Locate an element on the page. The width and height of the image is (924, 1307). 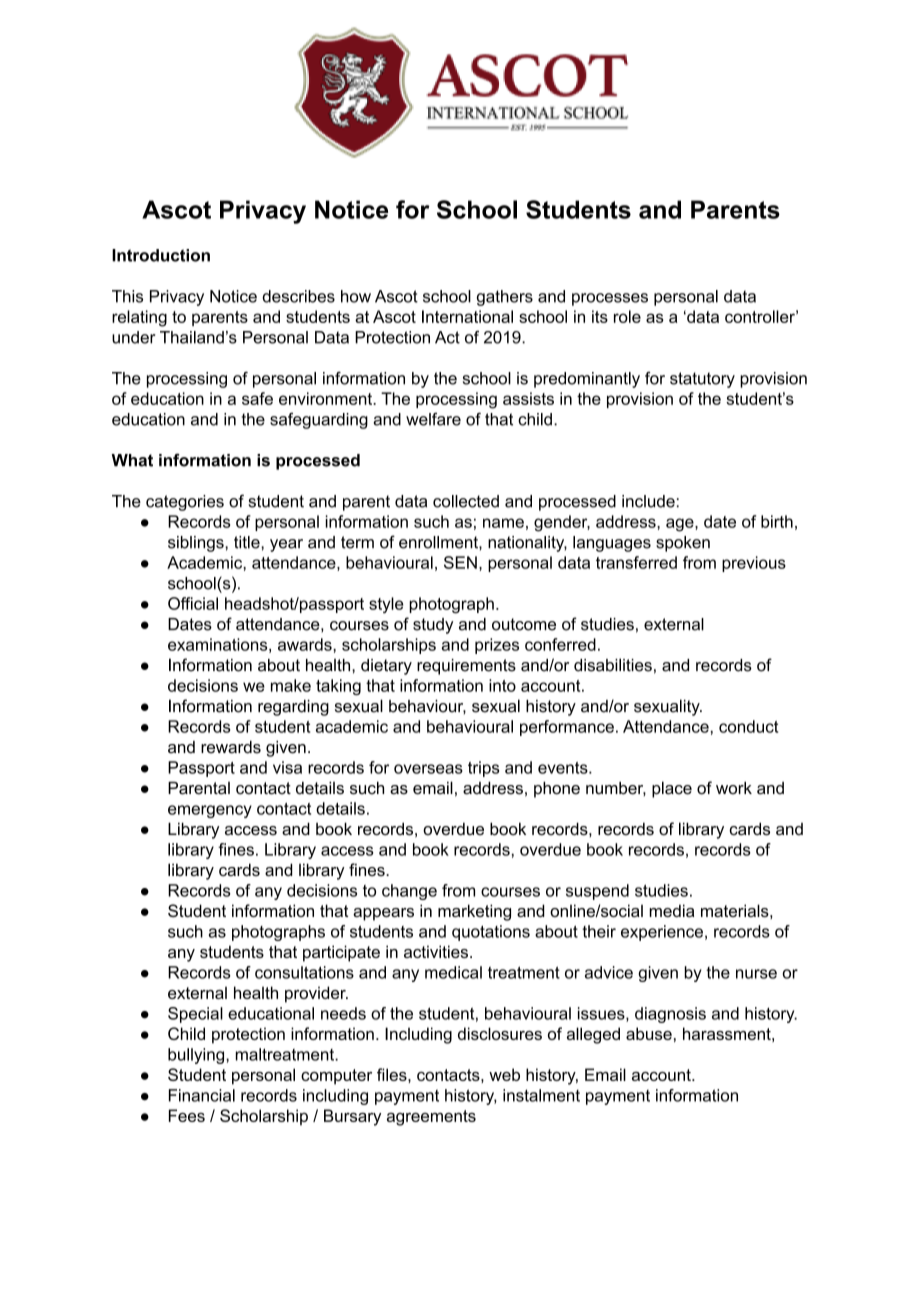
Introduction is located at coordinates (161, 255).
